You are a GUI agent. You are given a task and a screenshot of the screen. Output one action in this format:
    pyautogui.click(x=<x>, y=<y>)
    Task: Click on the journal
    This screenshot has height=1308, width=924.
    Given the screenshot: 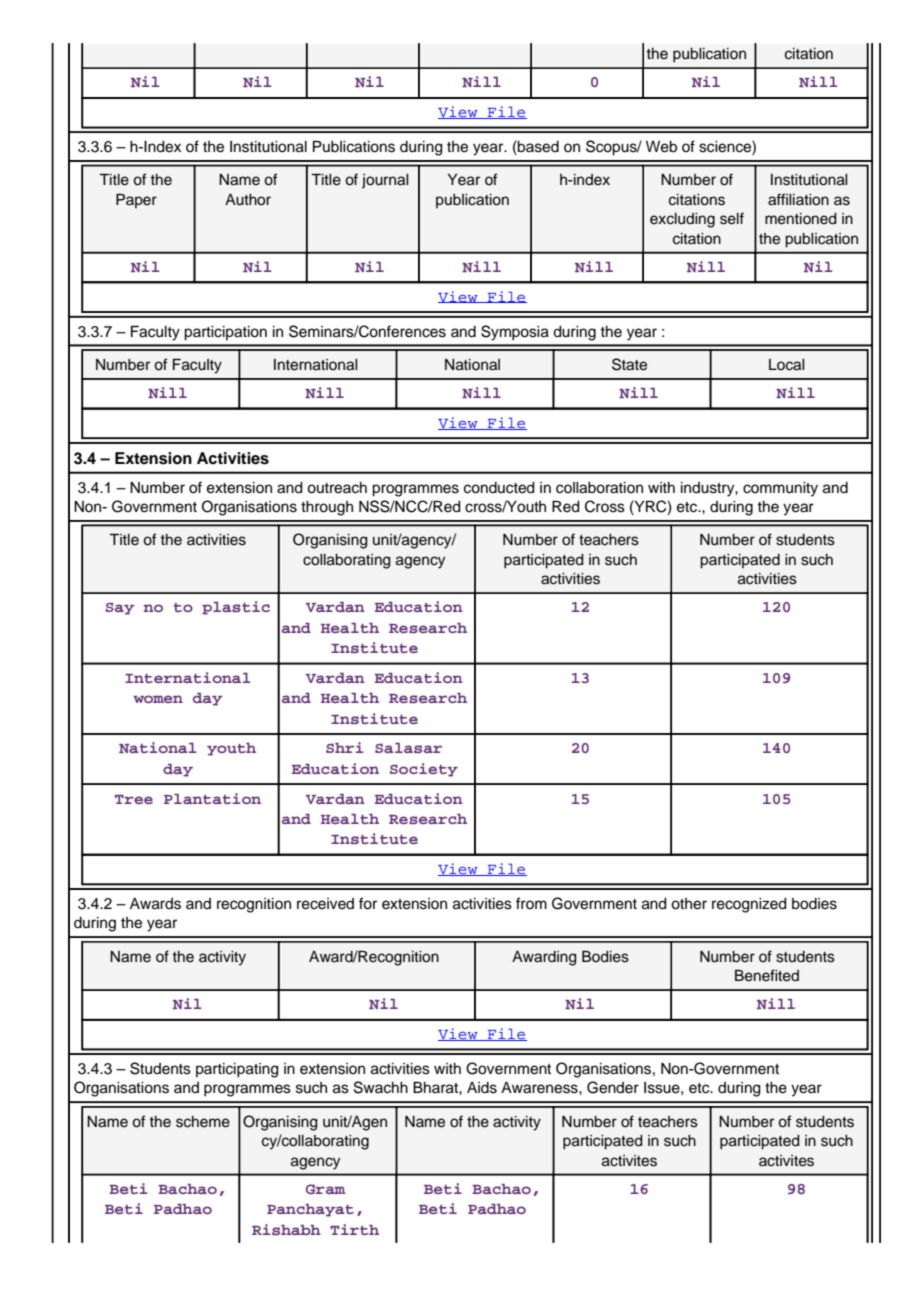 What is the action you would take?
    pyautogui.click(x=385, y=181)
